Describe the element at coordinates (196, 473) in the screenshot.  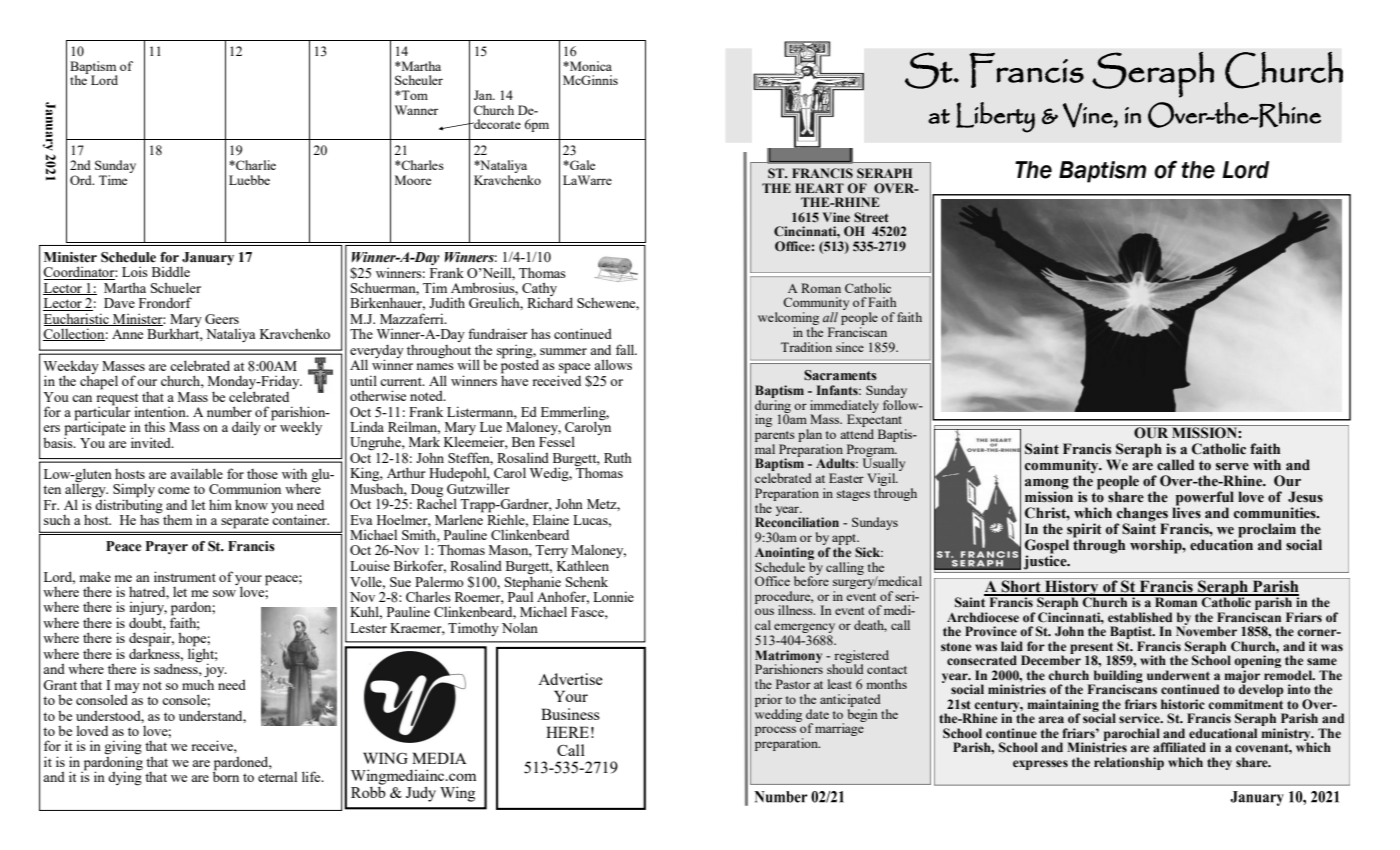
I see `available` at that location.
